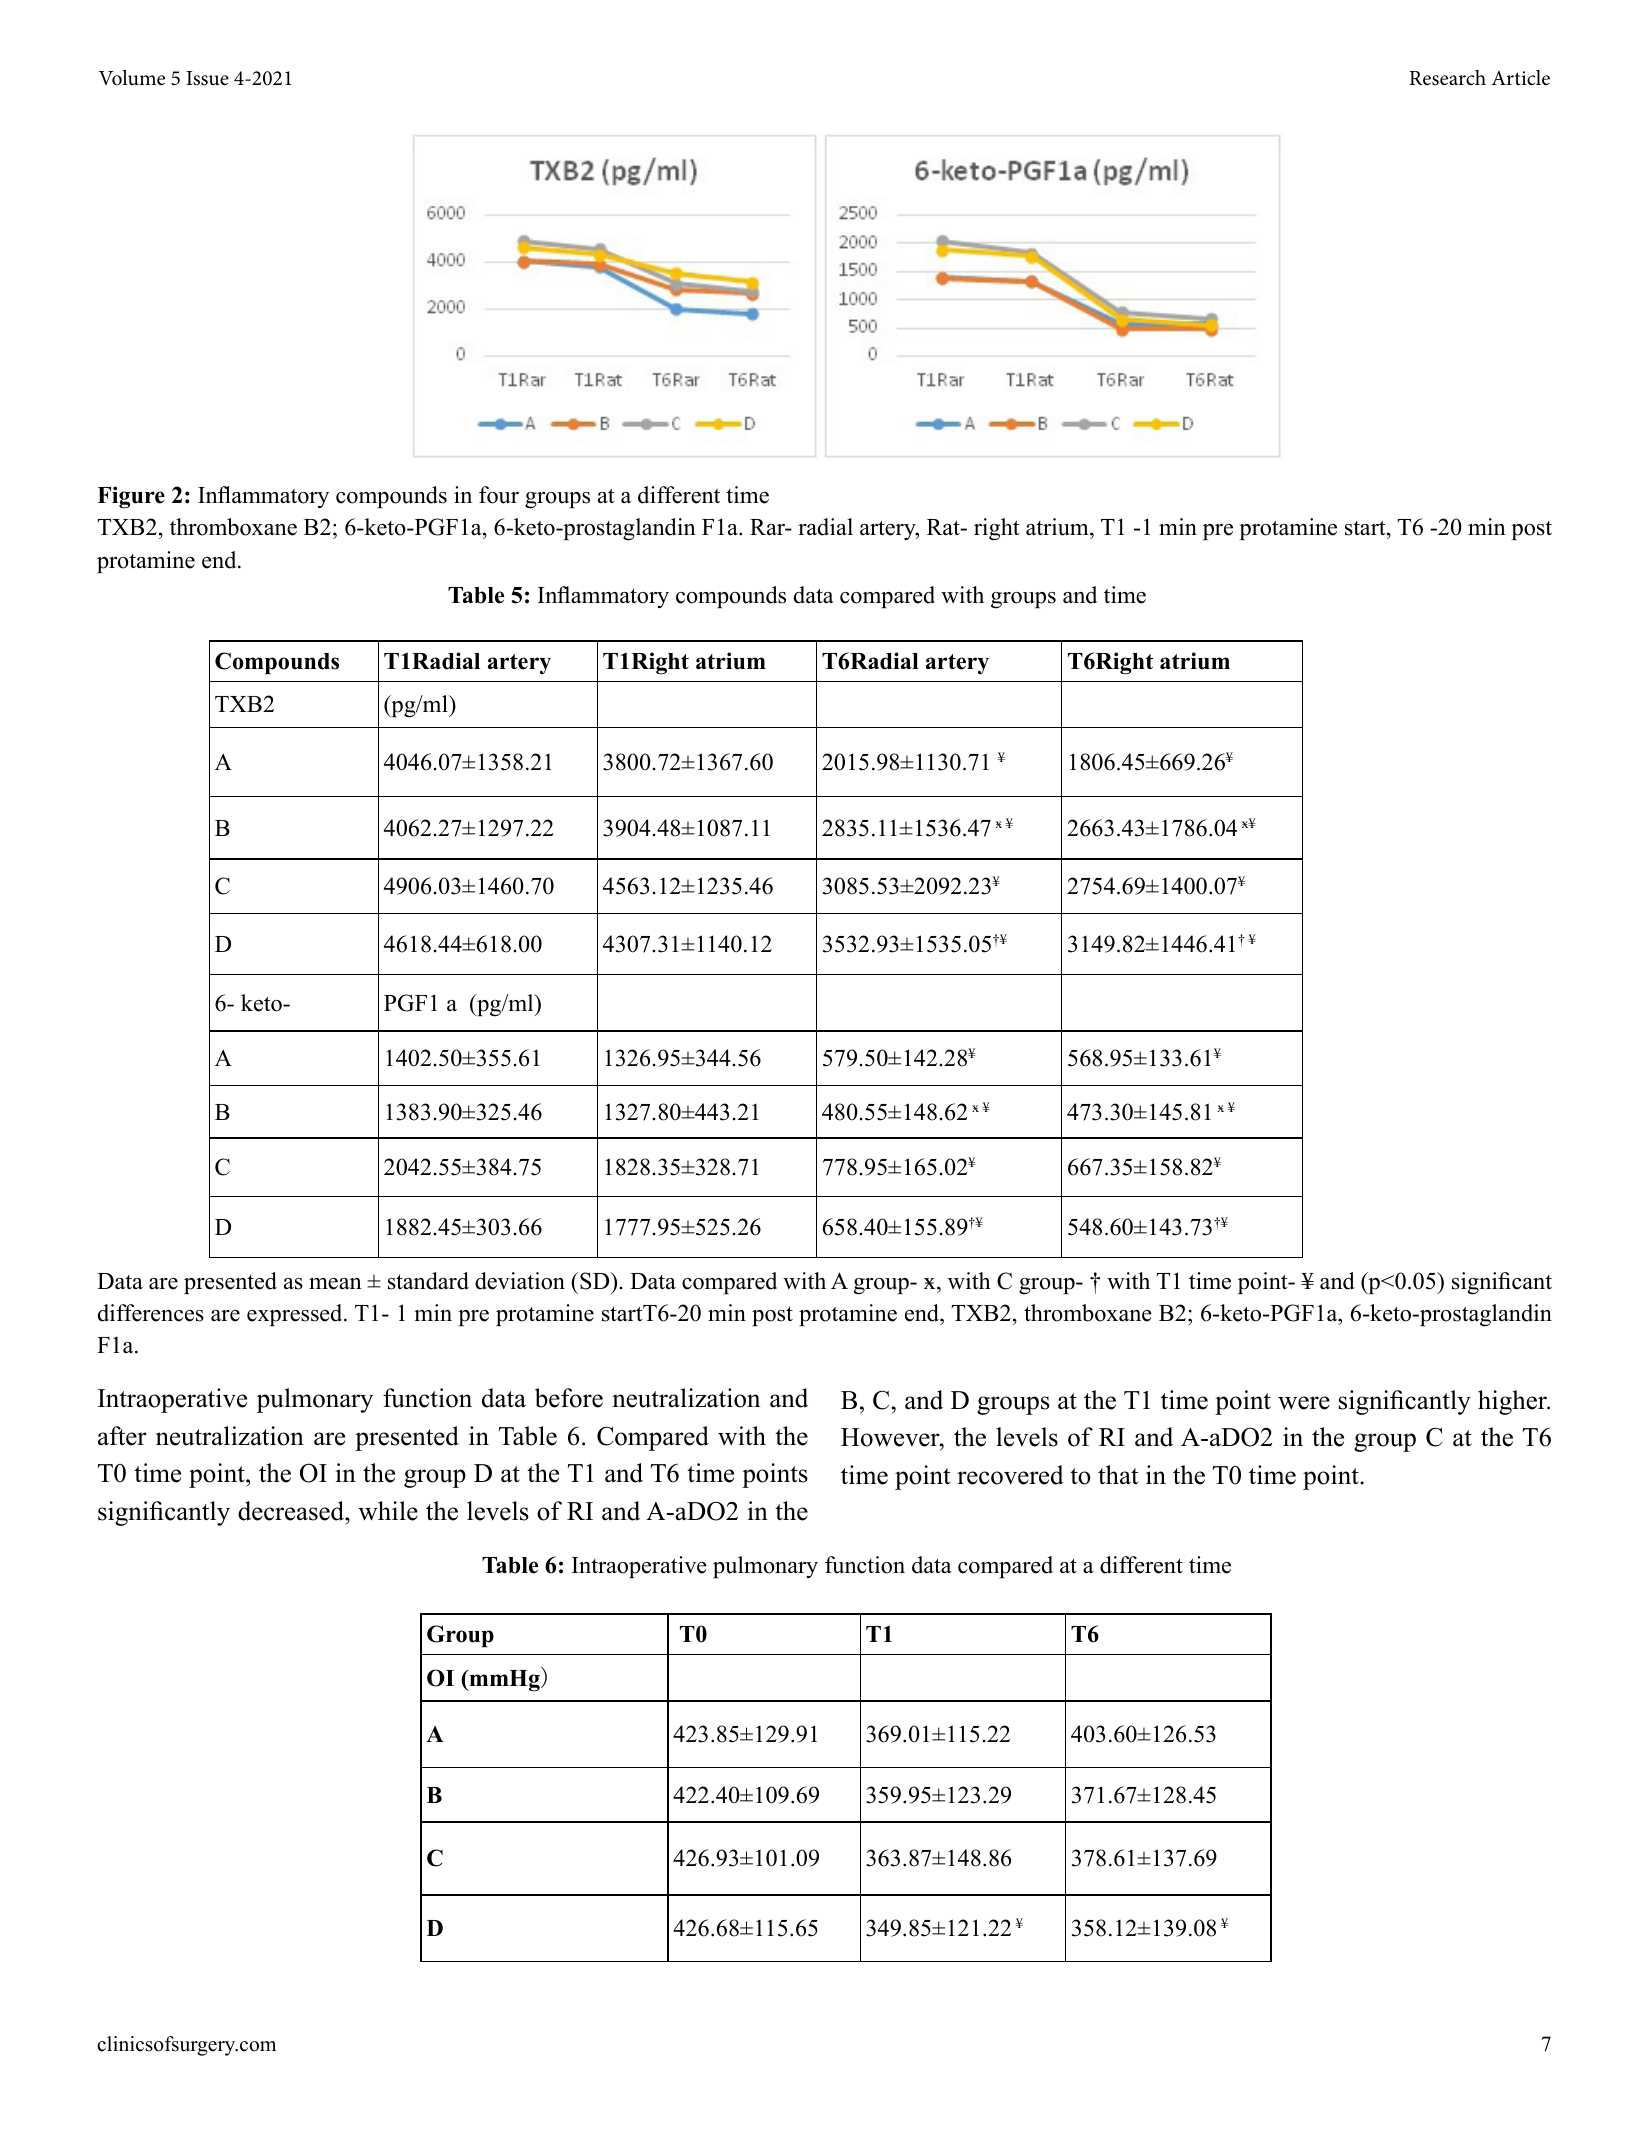 The image size is (1649, 2134). I want to click on Issue, so click(207, 78).
